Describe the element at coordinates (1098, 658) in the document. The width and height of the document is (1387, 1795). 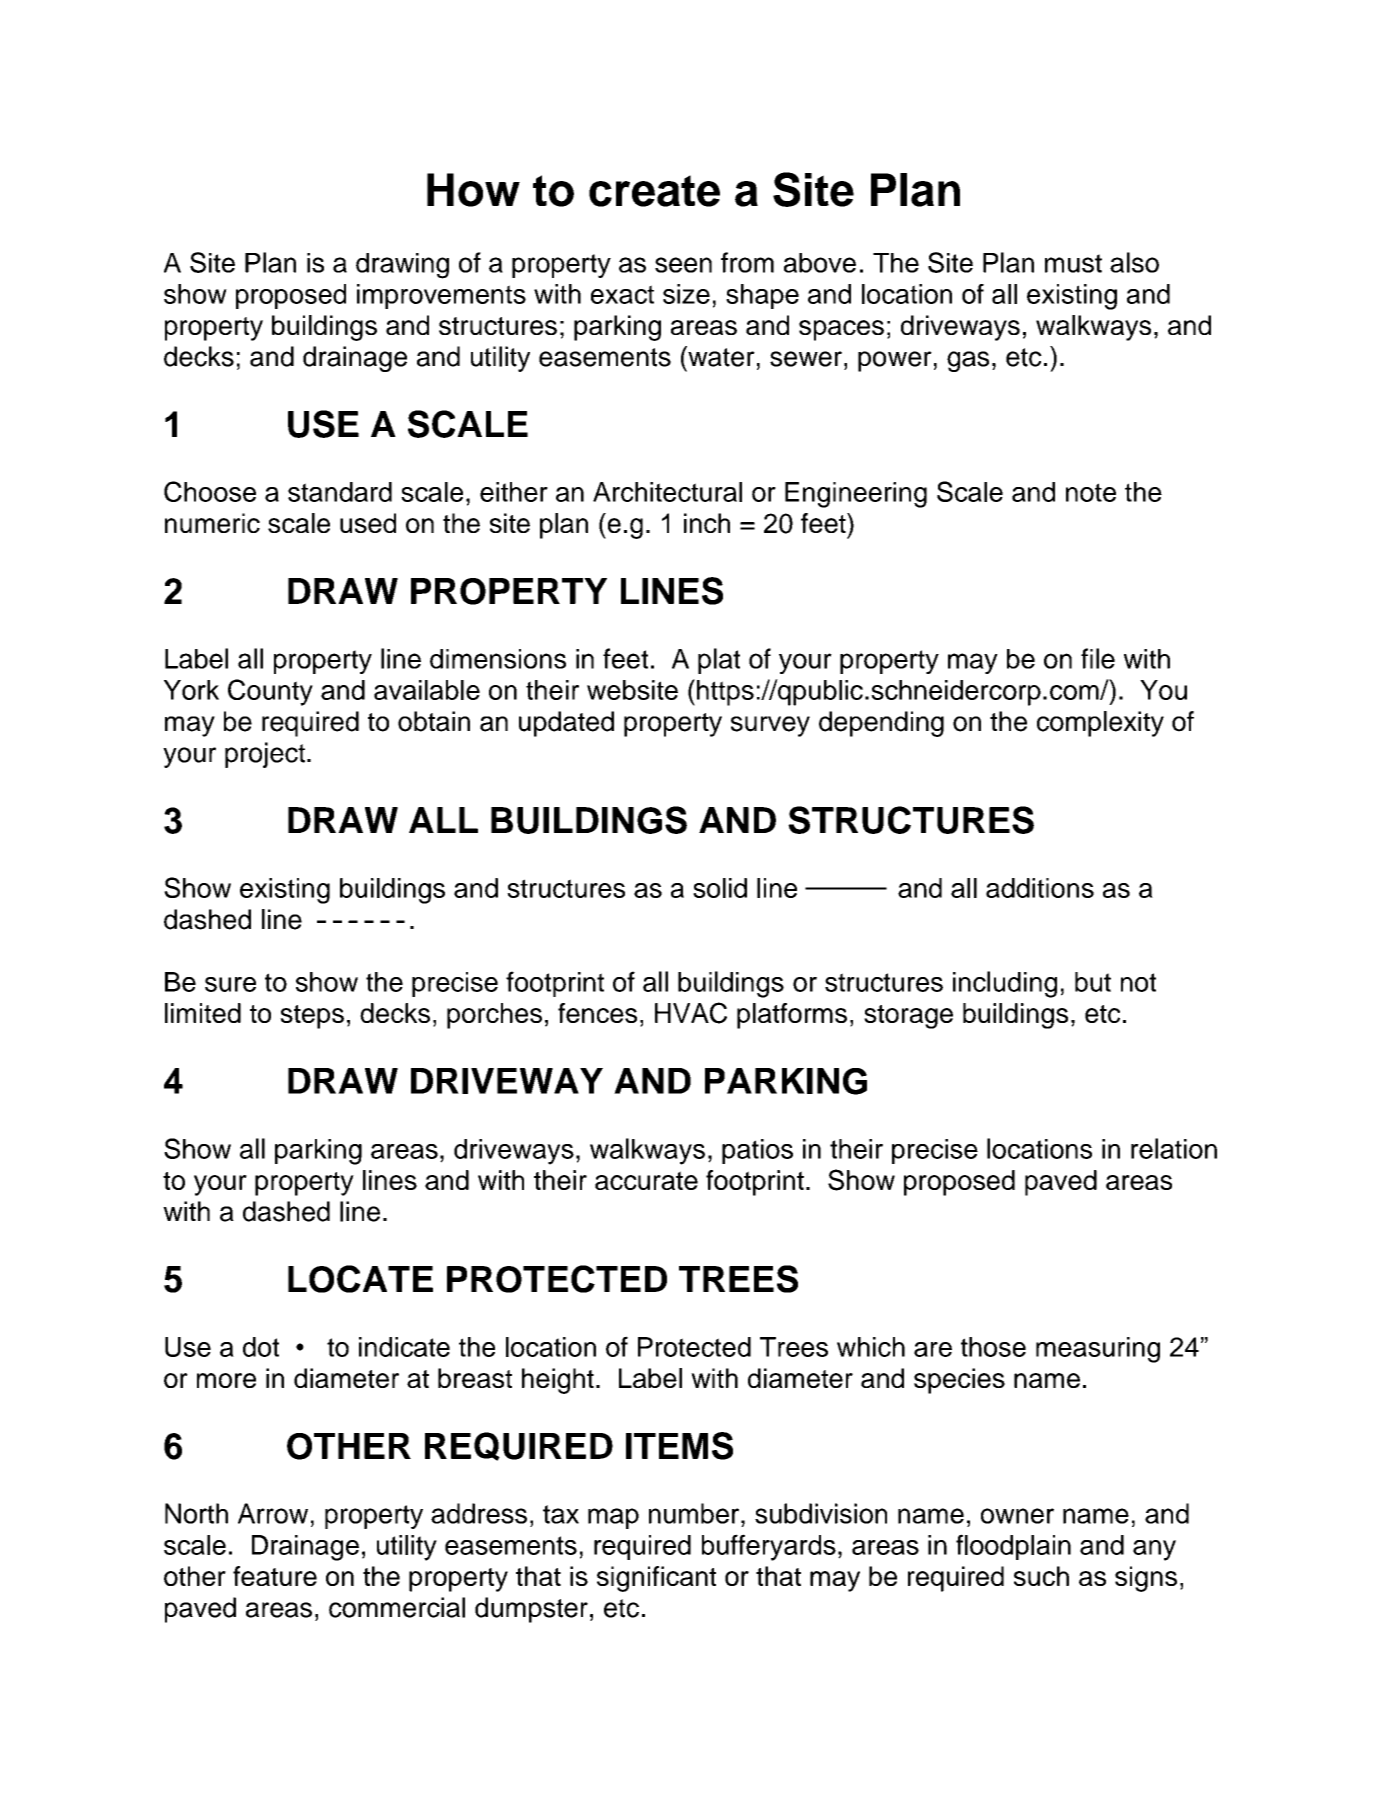
I see `file` at that location.
